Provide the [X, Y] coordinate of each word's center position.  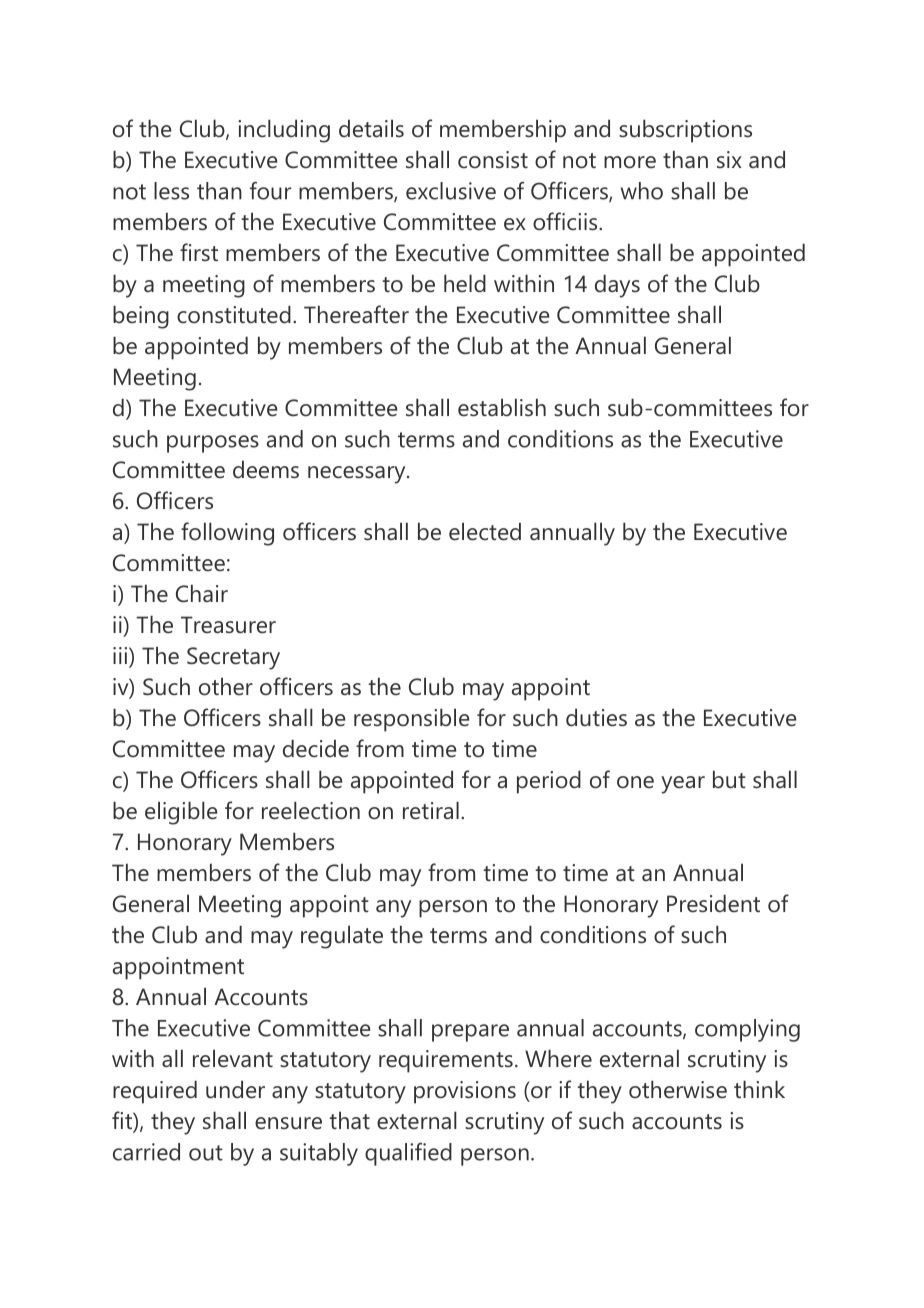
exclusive [451, 191]
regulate [342, 937]
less [171, 191]
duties [596, 717]
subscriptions [685, 131]
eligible [181, 813]
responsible [412, 720]
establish [502, 407]
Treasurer [228, 625]
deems [266, 469]
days [617, 286]
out [206, 1153]
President [713, 903]
